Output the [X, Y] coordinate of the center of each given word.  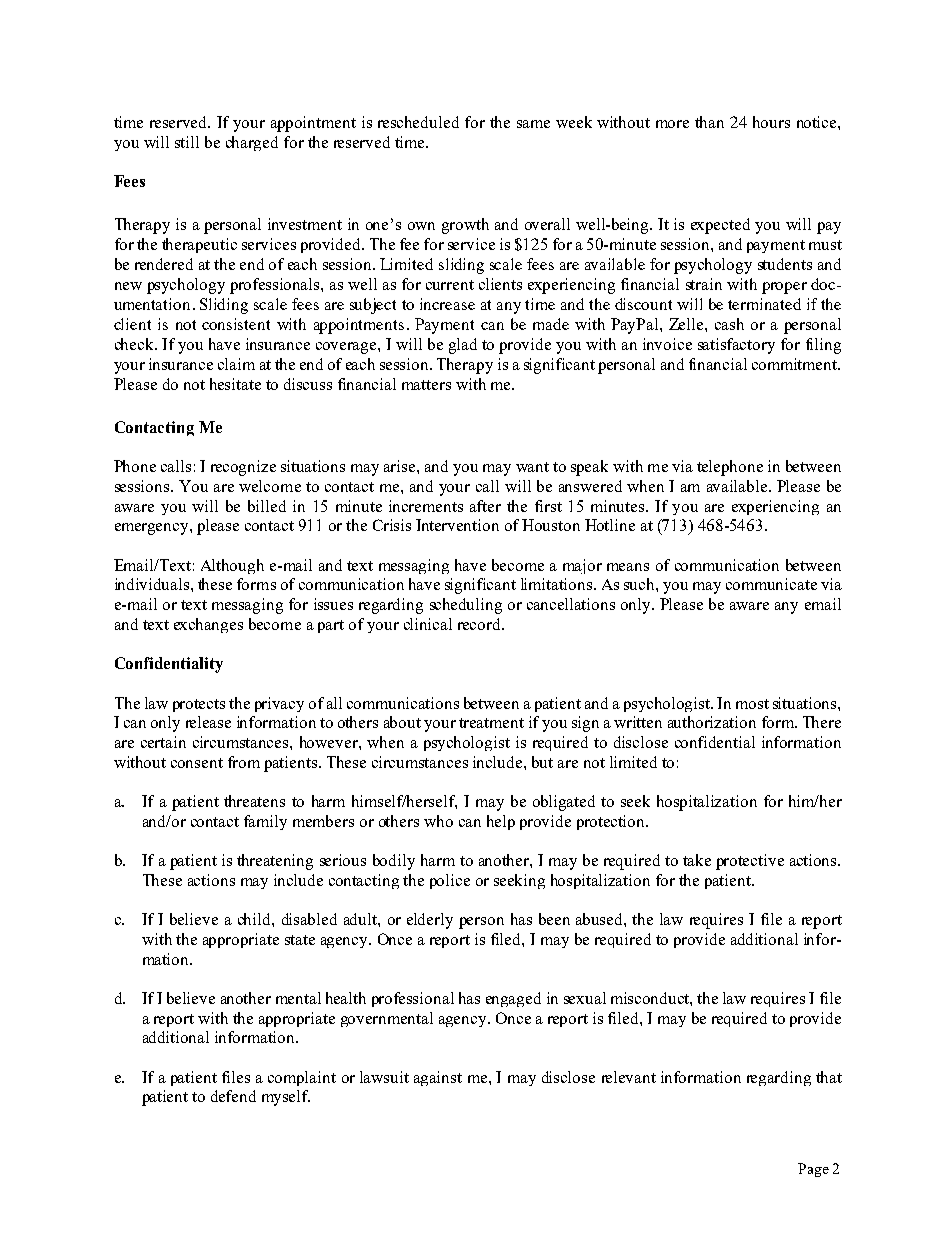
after [485, 506]
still [187, 142]
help [501, 822]
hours [771, 122]
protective [750, 862]
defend [233, 1096]
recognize [243, 468]
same [533, 124]
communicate [771, 584]
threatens [254, 801]
